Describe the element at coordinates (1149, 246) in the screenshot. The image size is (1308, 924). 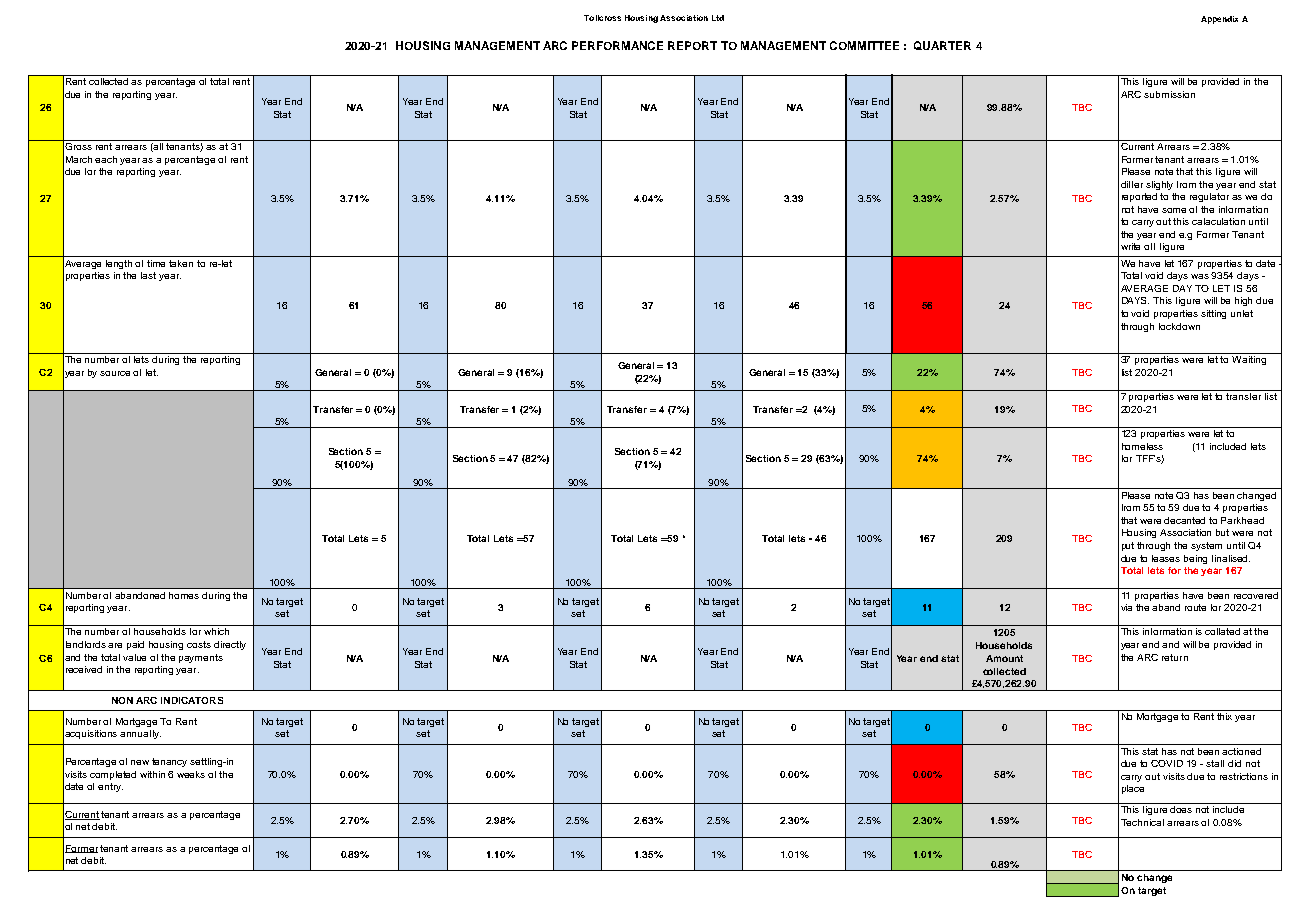
I see `off` at that location.
